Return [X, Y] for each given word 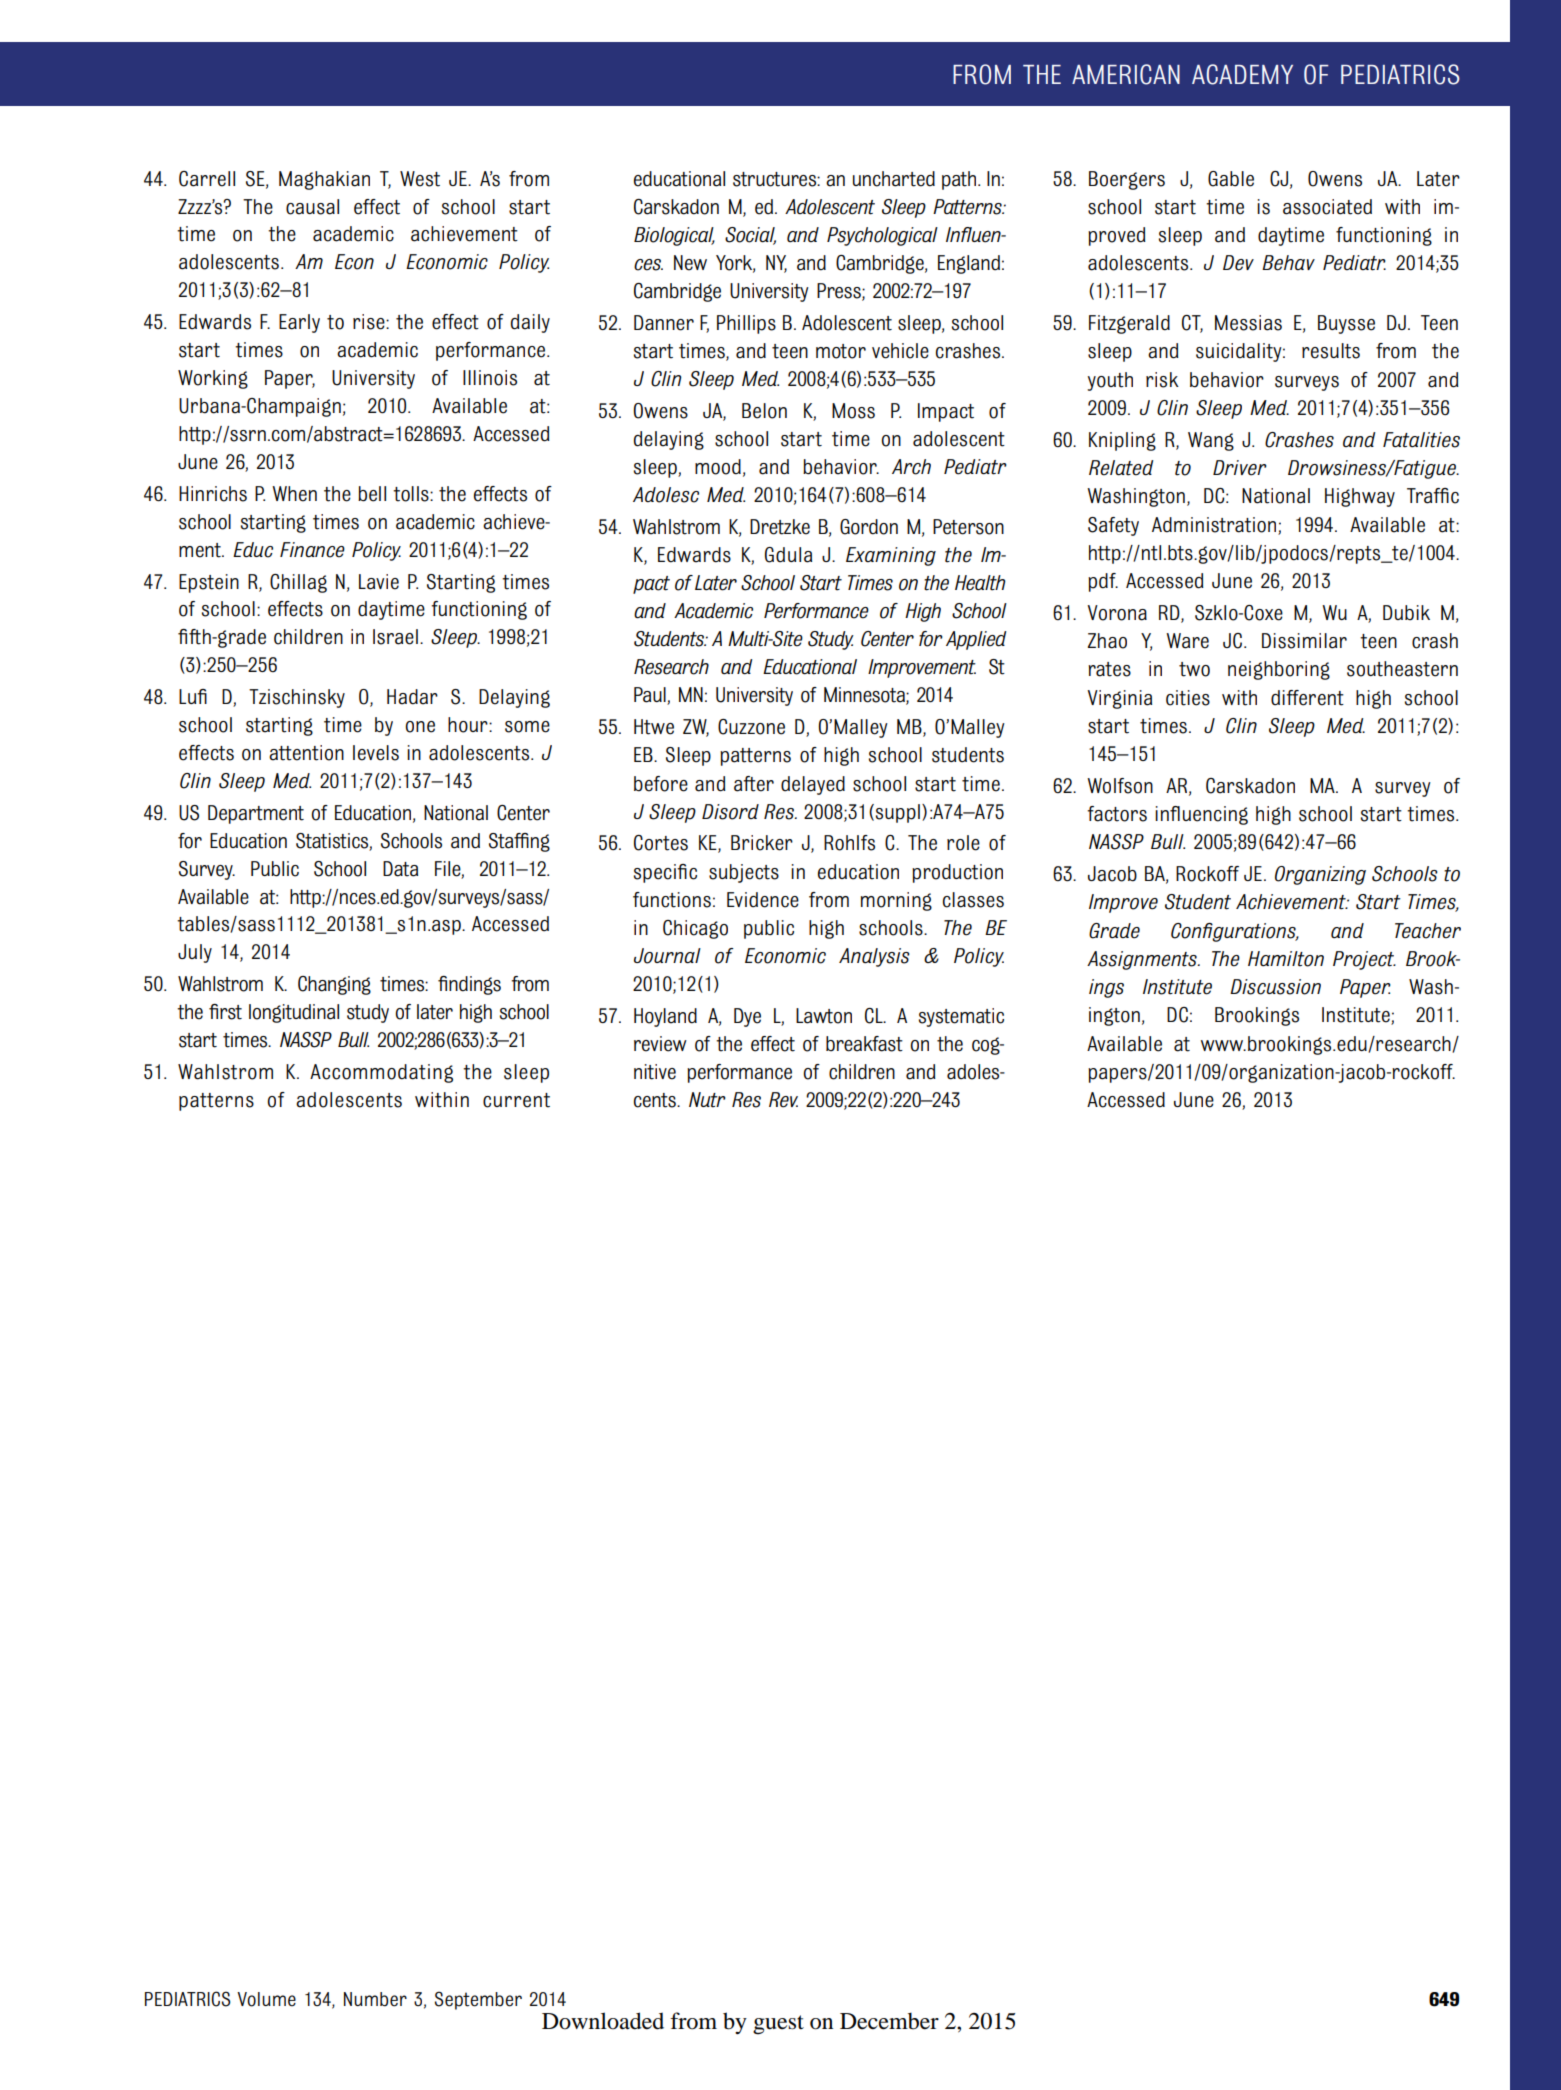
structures [775, 179]
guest [778, 2025]
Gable [1231, 179]
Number [375, 1999]
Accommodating [381, 1073]
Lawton [824, 1016]
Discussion [1275, 987]
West [420, 179]
